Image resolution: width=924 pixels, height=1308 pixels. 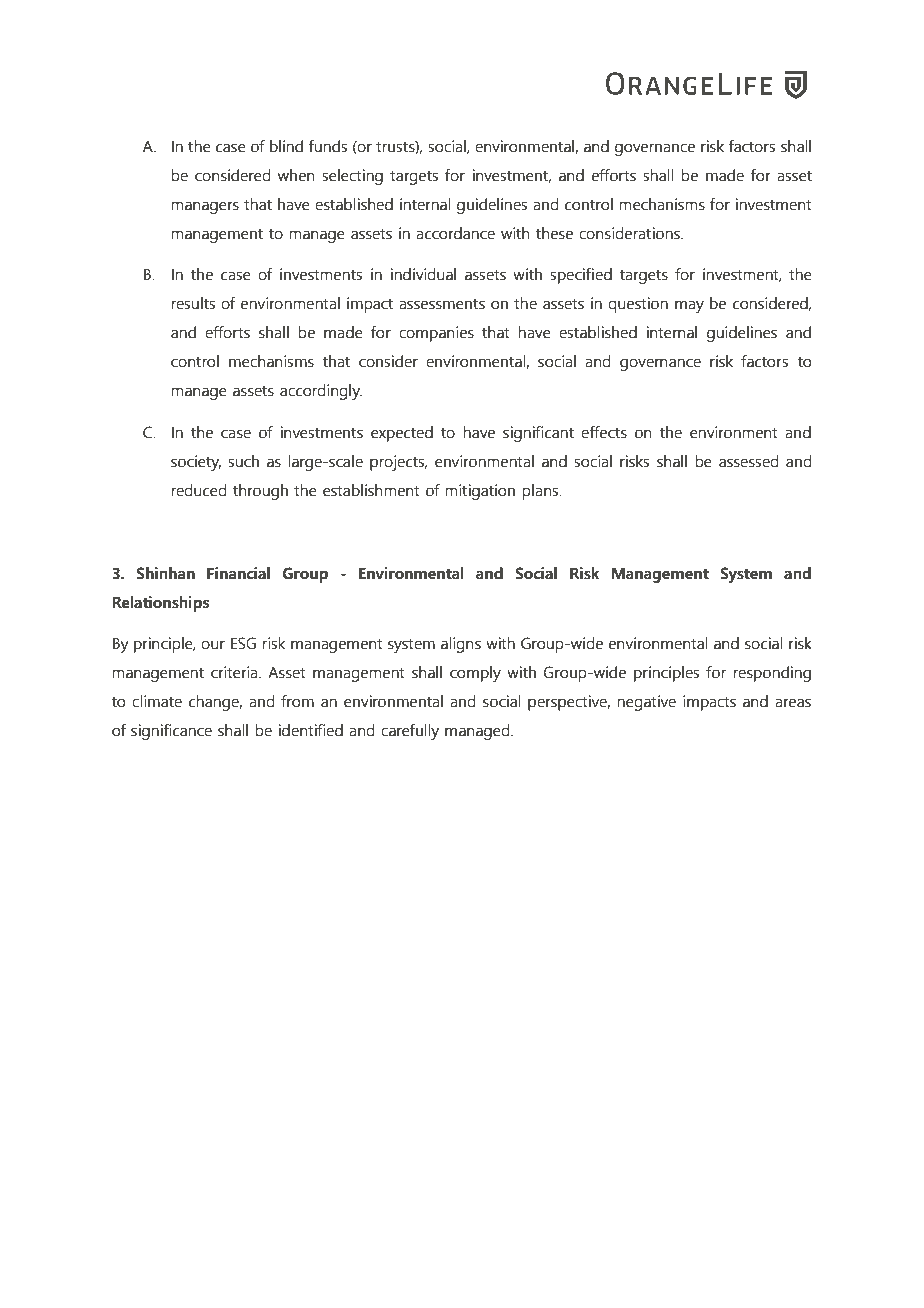 I want to click on through, so click(x=260, y=492).
